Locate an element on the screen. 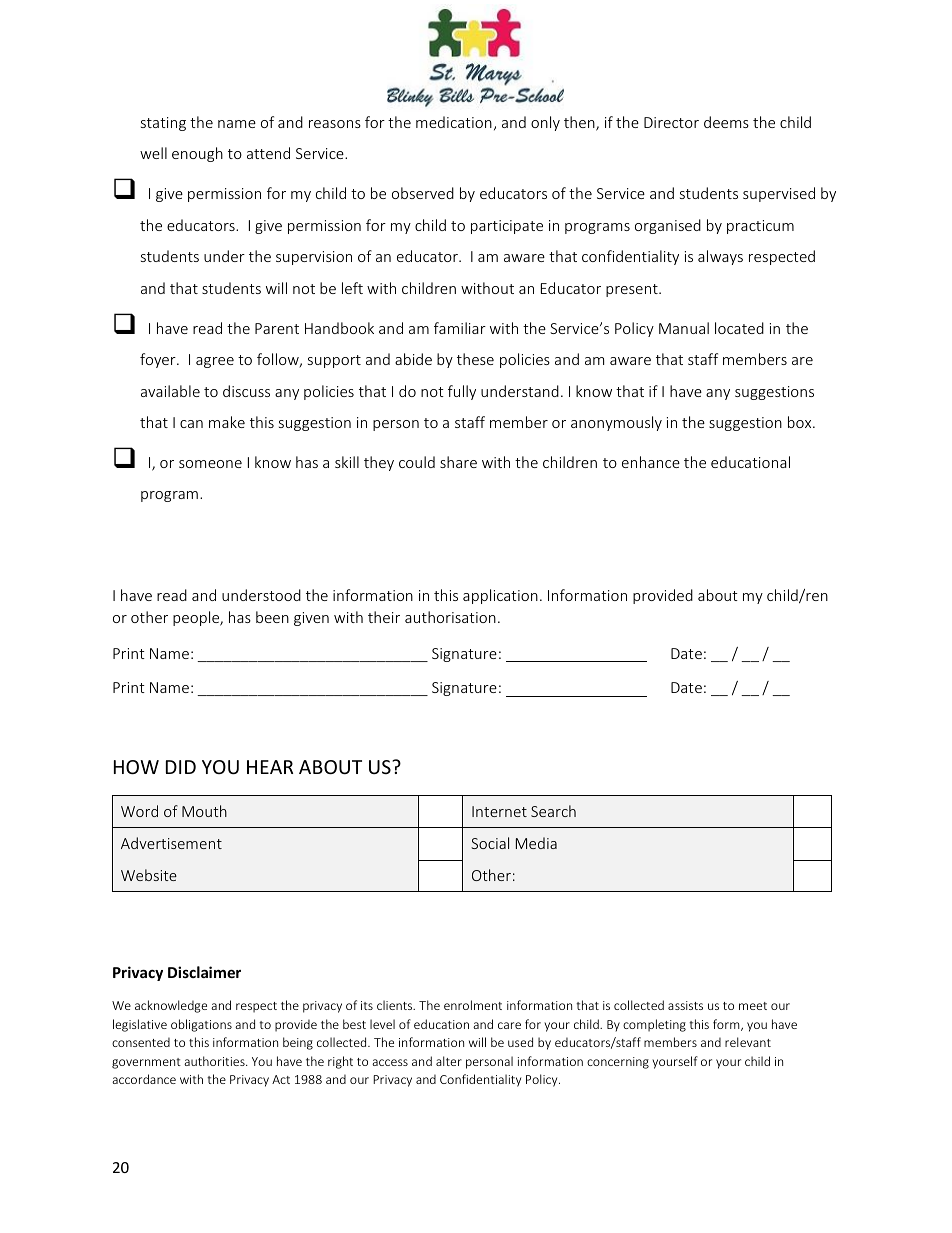 Image resolution: width=952 pixels, height=1233 pixels. Search is located at coordinates (553, 811).
